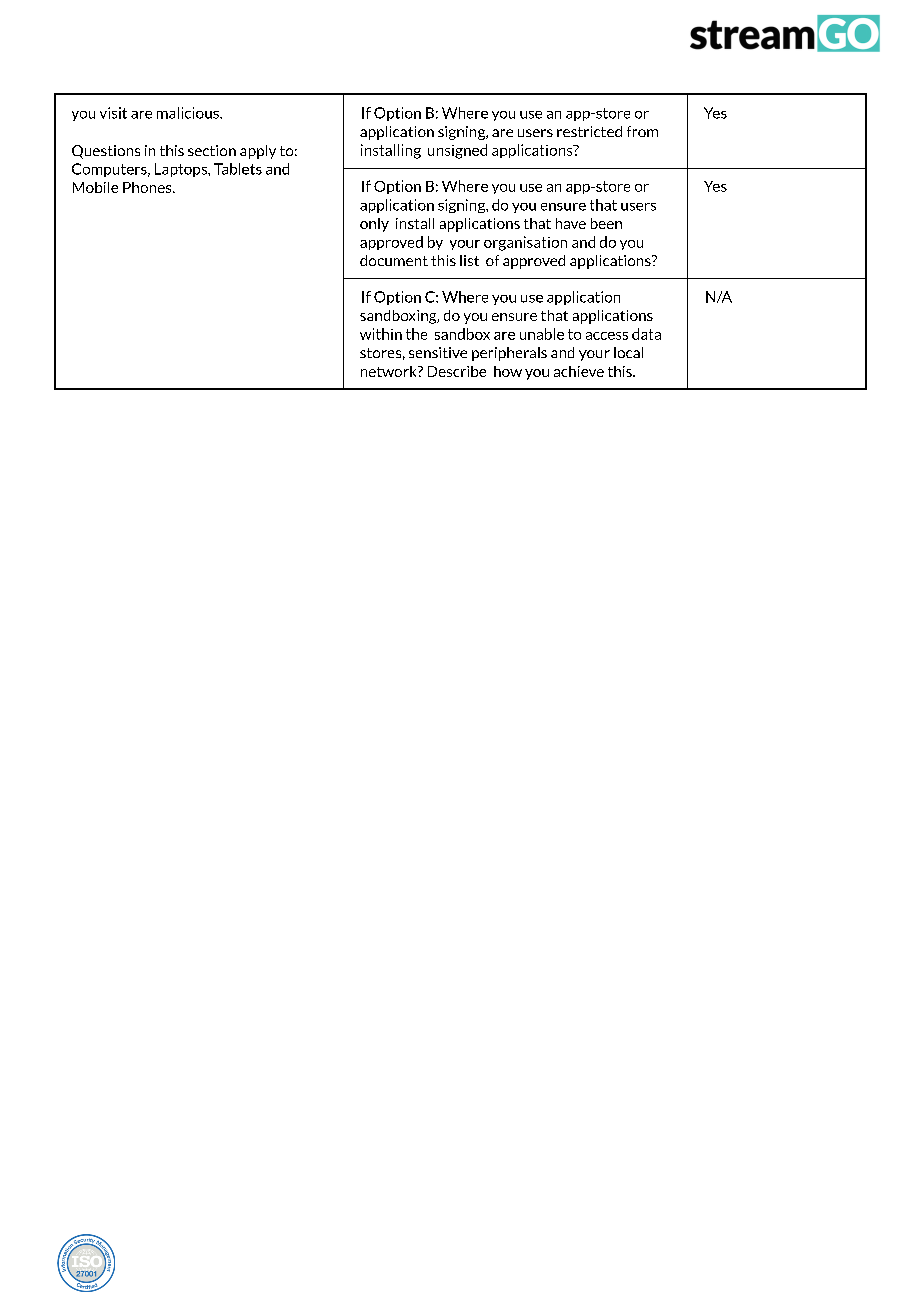 This page has width=924, height=1307. Describe the element at coordinates (390, 371) in the page. I see `network` at that location.
